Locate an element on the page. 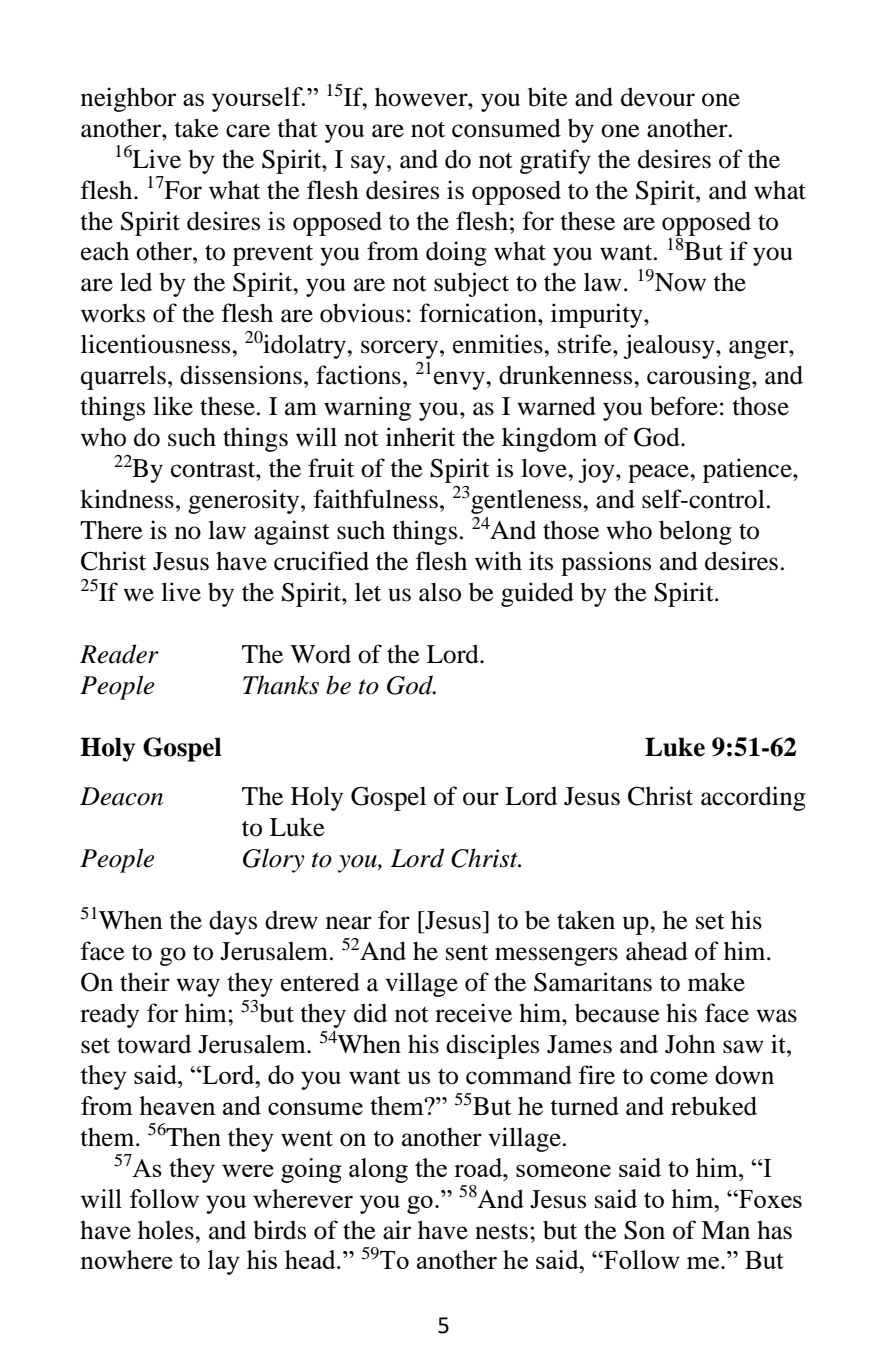  devour is located at coordinates (658, 97).
